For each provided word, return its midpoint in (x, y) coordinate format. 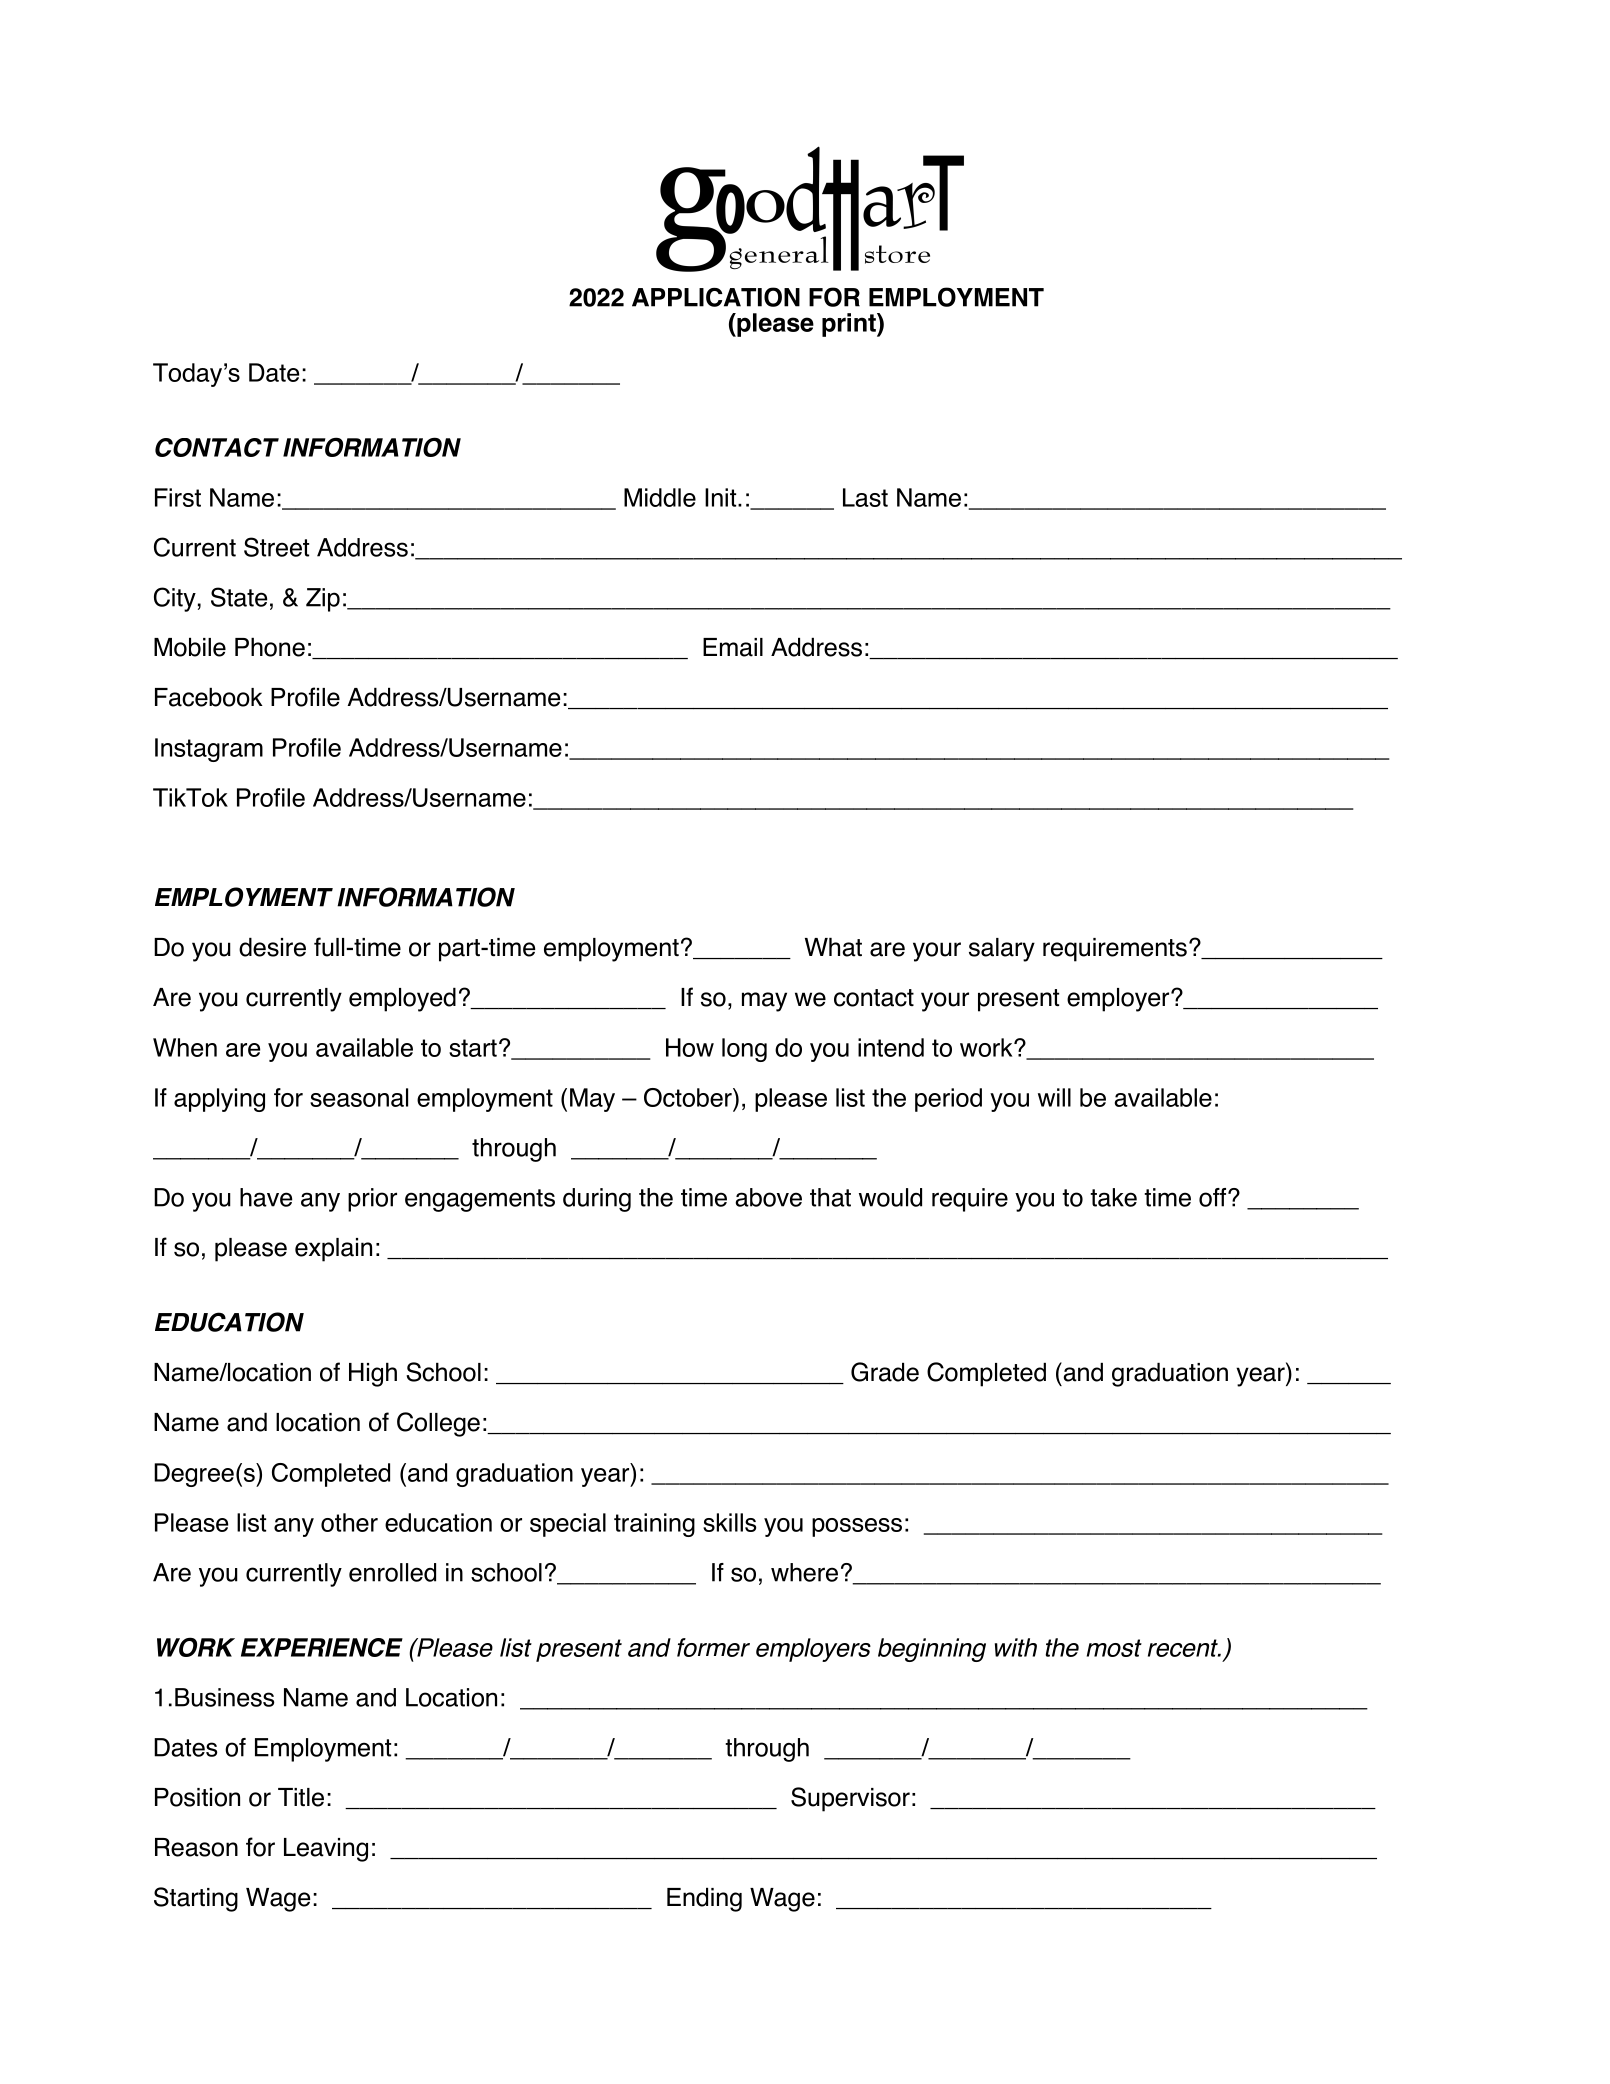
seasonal (359, 1097)
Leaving (326, 1850)
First (178, 497)
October (689, 1097)
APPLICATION (716, 297)
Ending (704, 1900)
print (850, 325)
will (1054, 1097)
